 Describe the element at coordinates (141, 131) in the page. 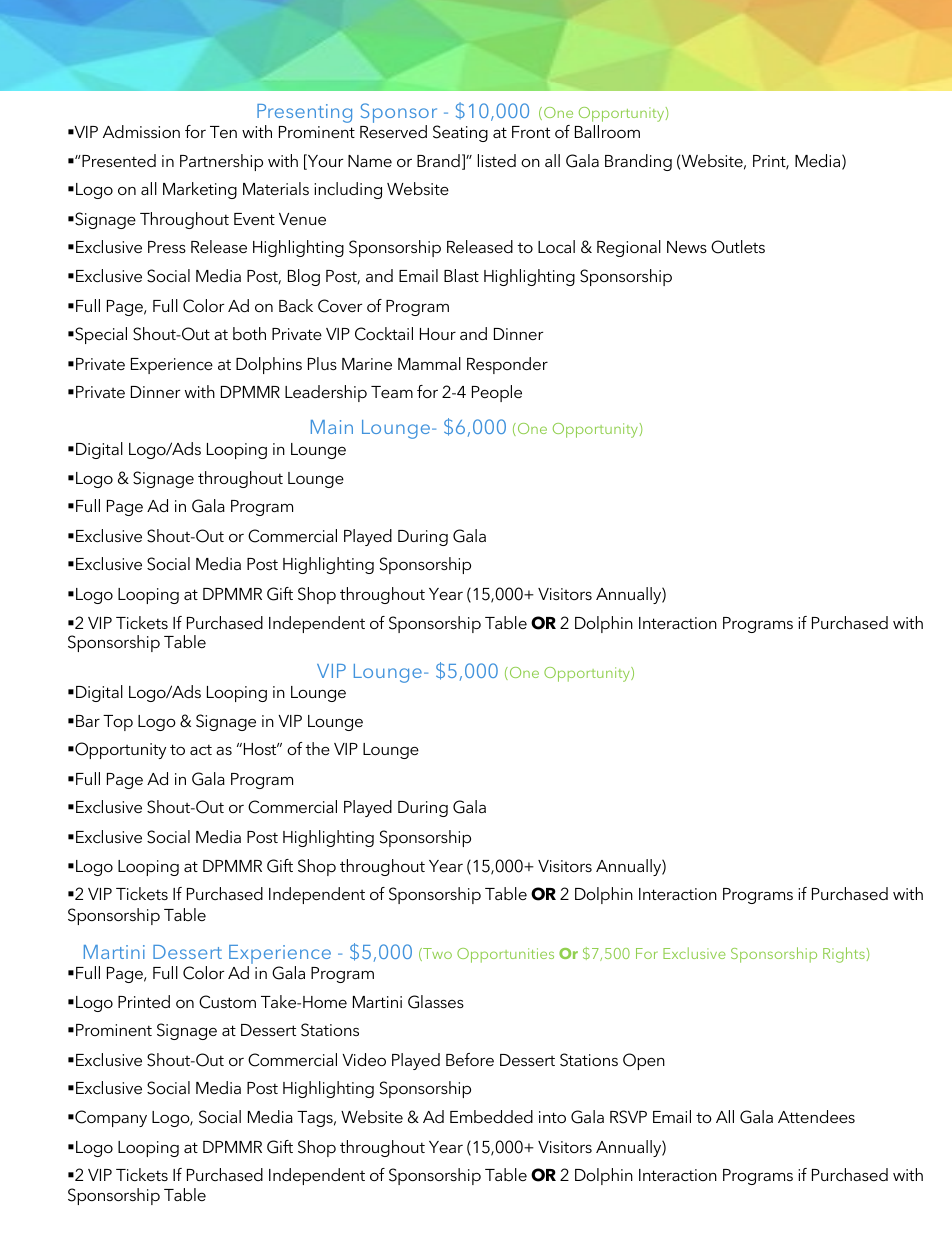

I see `Admission` at that location.
